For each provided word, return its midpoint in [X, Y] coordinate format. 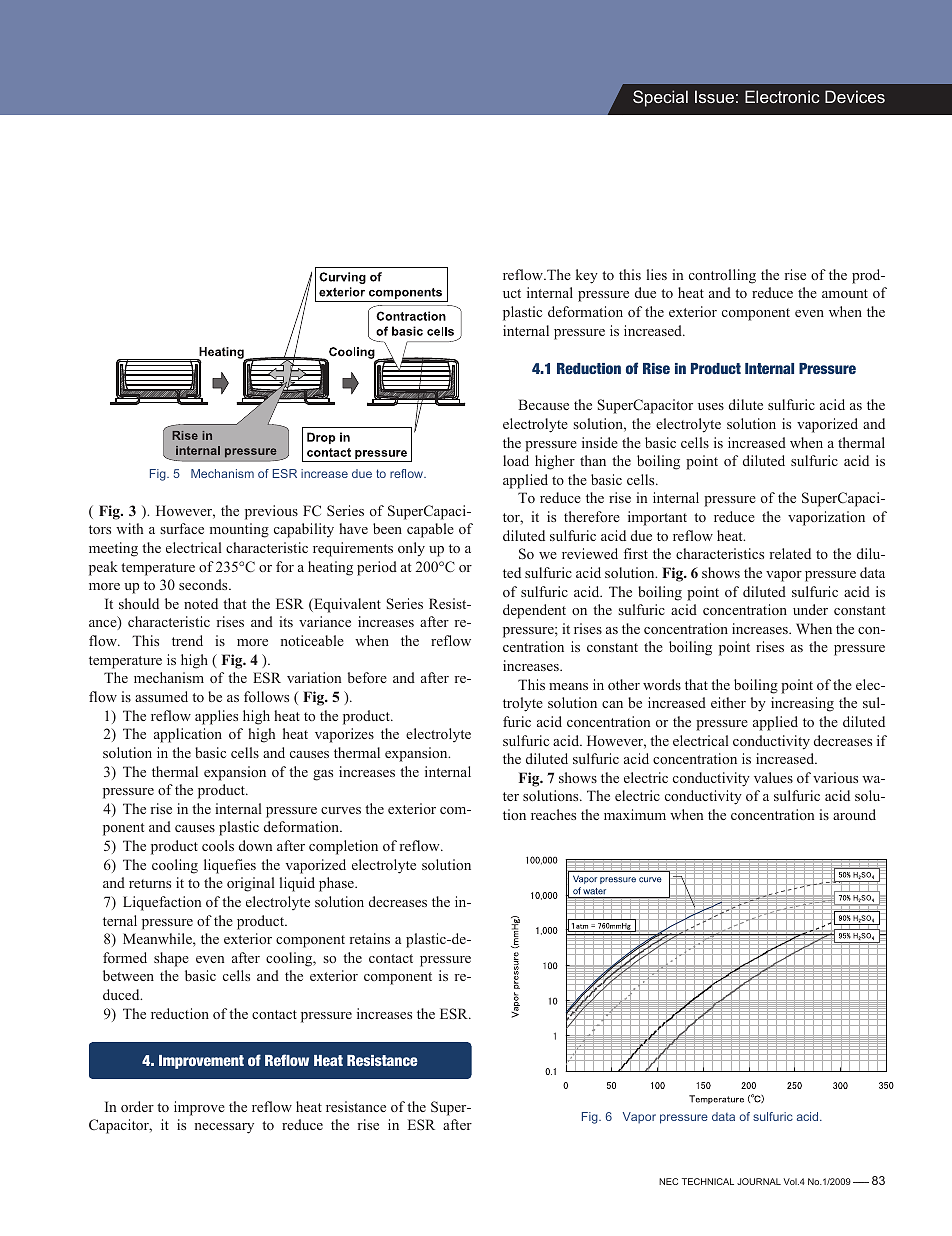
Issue [714, 96]
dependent [534, 611]
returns [150, 883]
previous [271, 512]
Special [660, 98]
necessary [224, 1128]
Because [543, 404]
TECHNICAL [708, 1181]
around [854, 814]
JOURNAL [759, 1181]
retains [370, 938]
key [587, 276]
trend [187, 640]
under [810, 609]
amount [845, 293]
